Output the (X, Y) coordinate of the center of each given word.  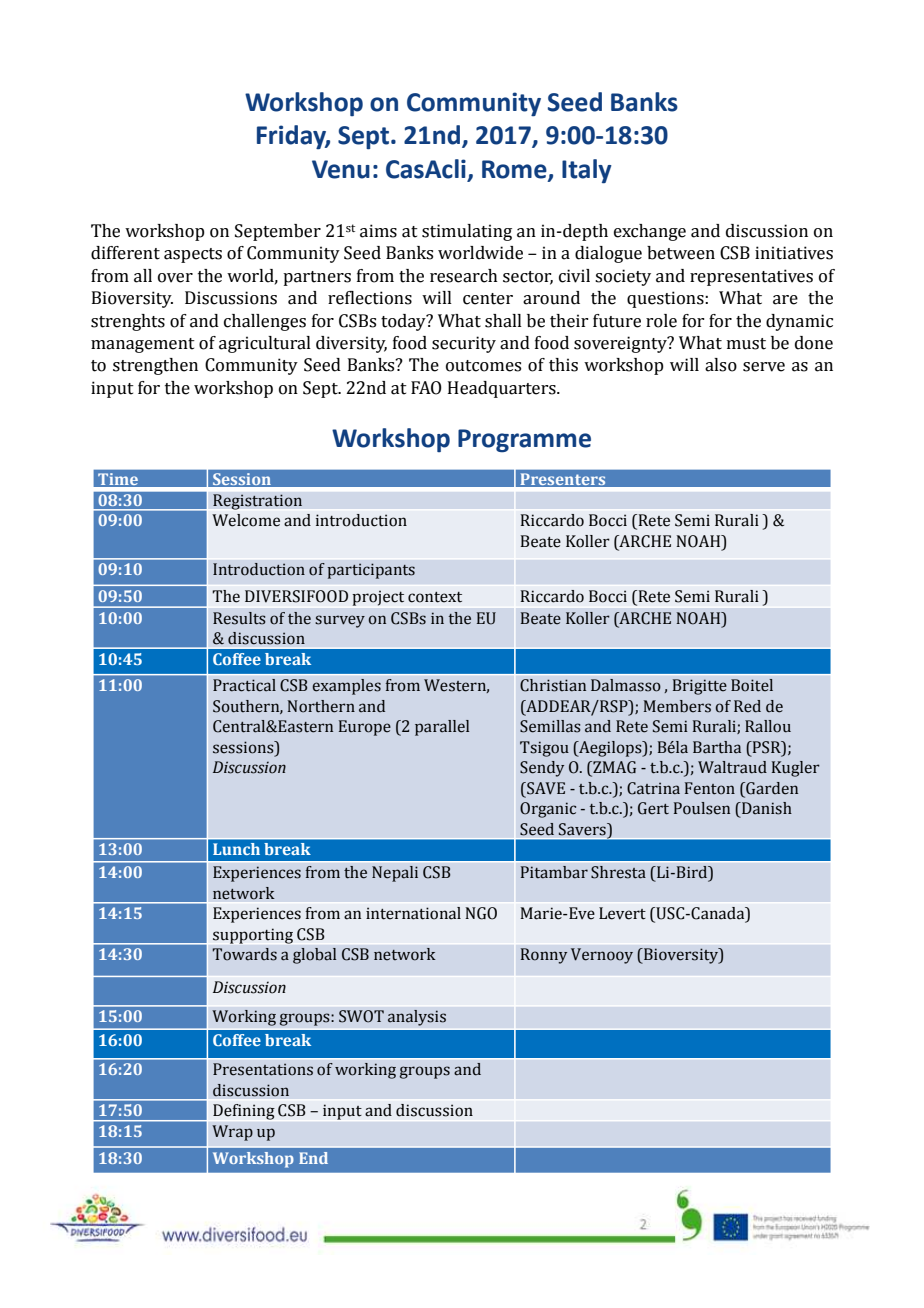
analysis (416, 1018)
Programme (524, 441)
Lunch (236, 849)
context (435, 597)
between (681, 253)
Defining (244, 1112)
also (721, 365)
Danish (766, 808)
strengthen (155, 366)
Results (239, 618)
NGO (481, 913)
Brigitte (700, 687)
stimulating (467, 232)
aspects (193, 255)
